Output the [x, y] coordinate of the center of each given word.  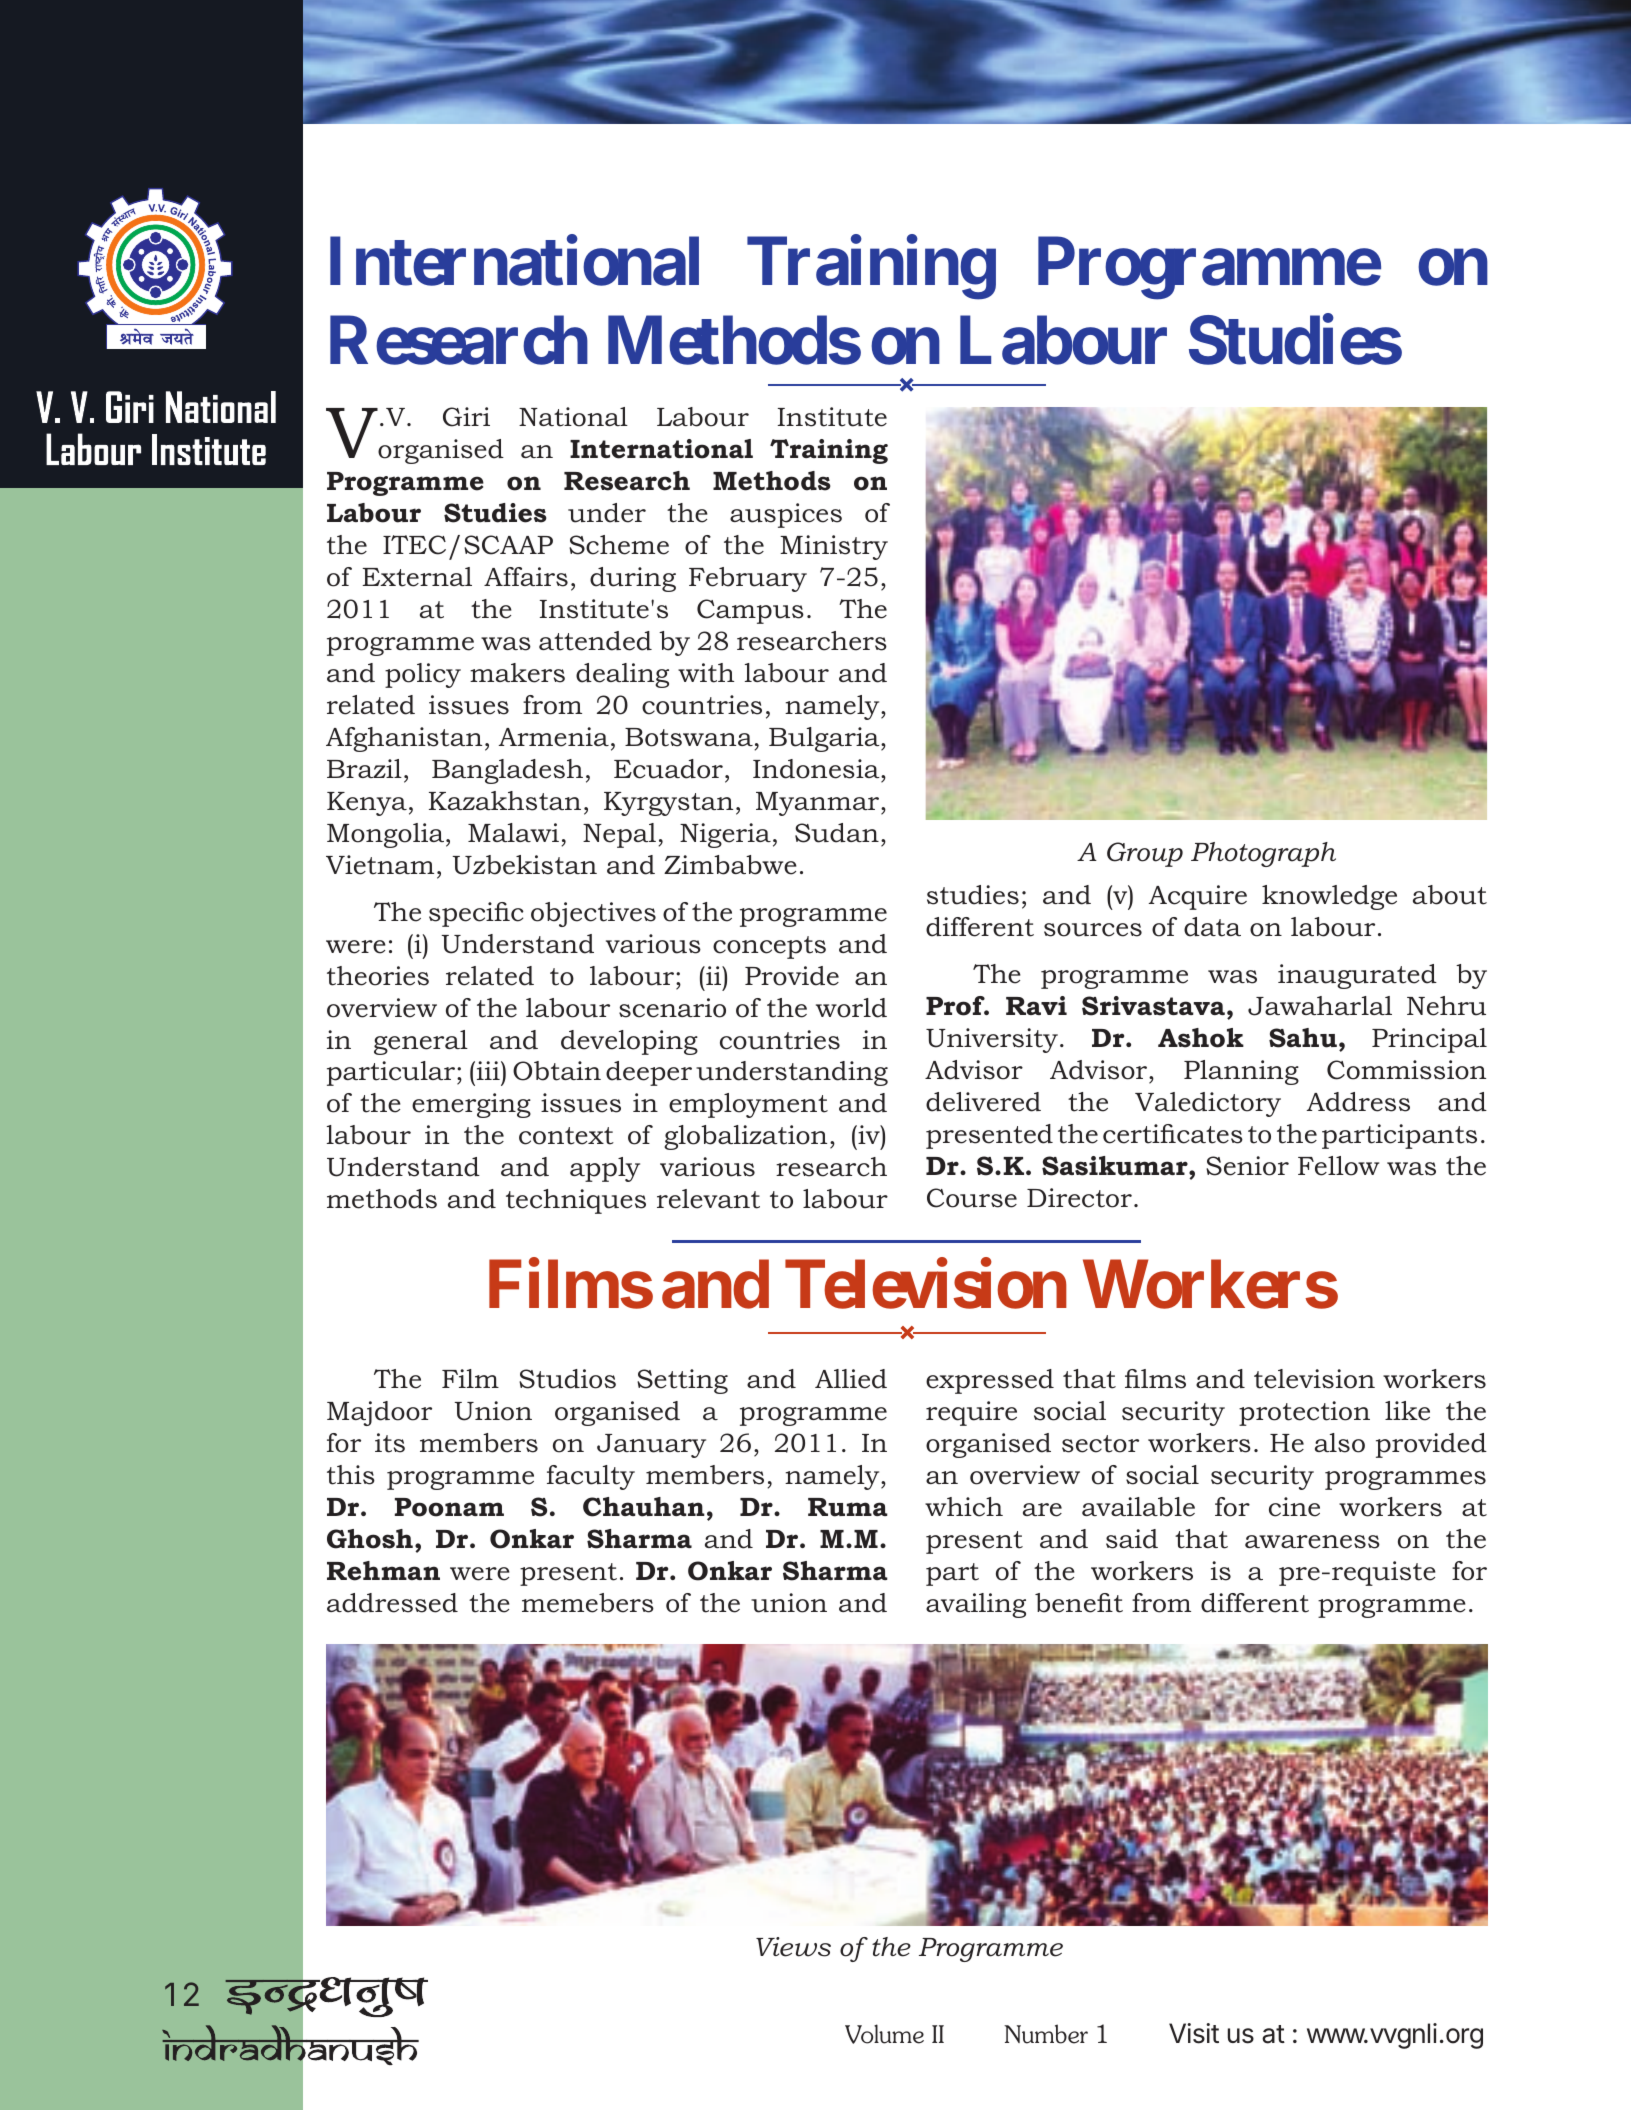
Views [793, 1947]
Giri [466, 417]
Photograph [1263, 854]
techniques [576, 1201]
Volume [884, 2034]
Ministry [834, 547]
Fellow [1338, 1166]
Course [972, 1198]
